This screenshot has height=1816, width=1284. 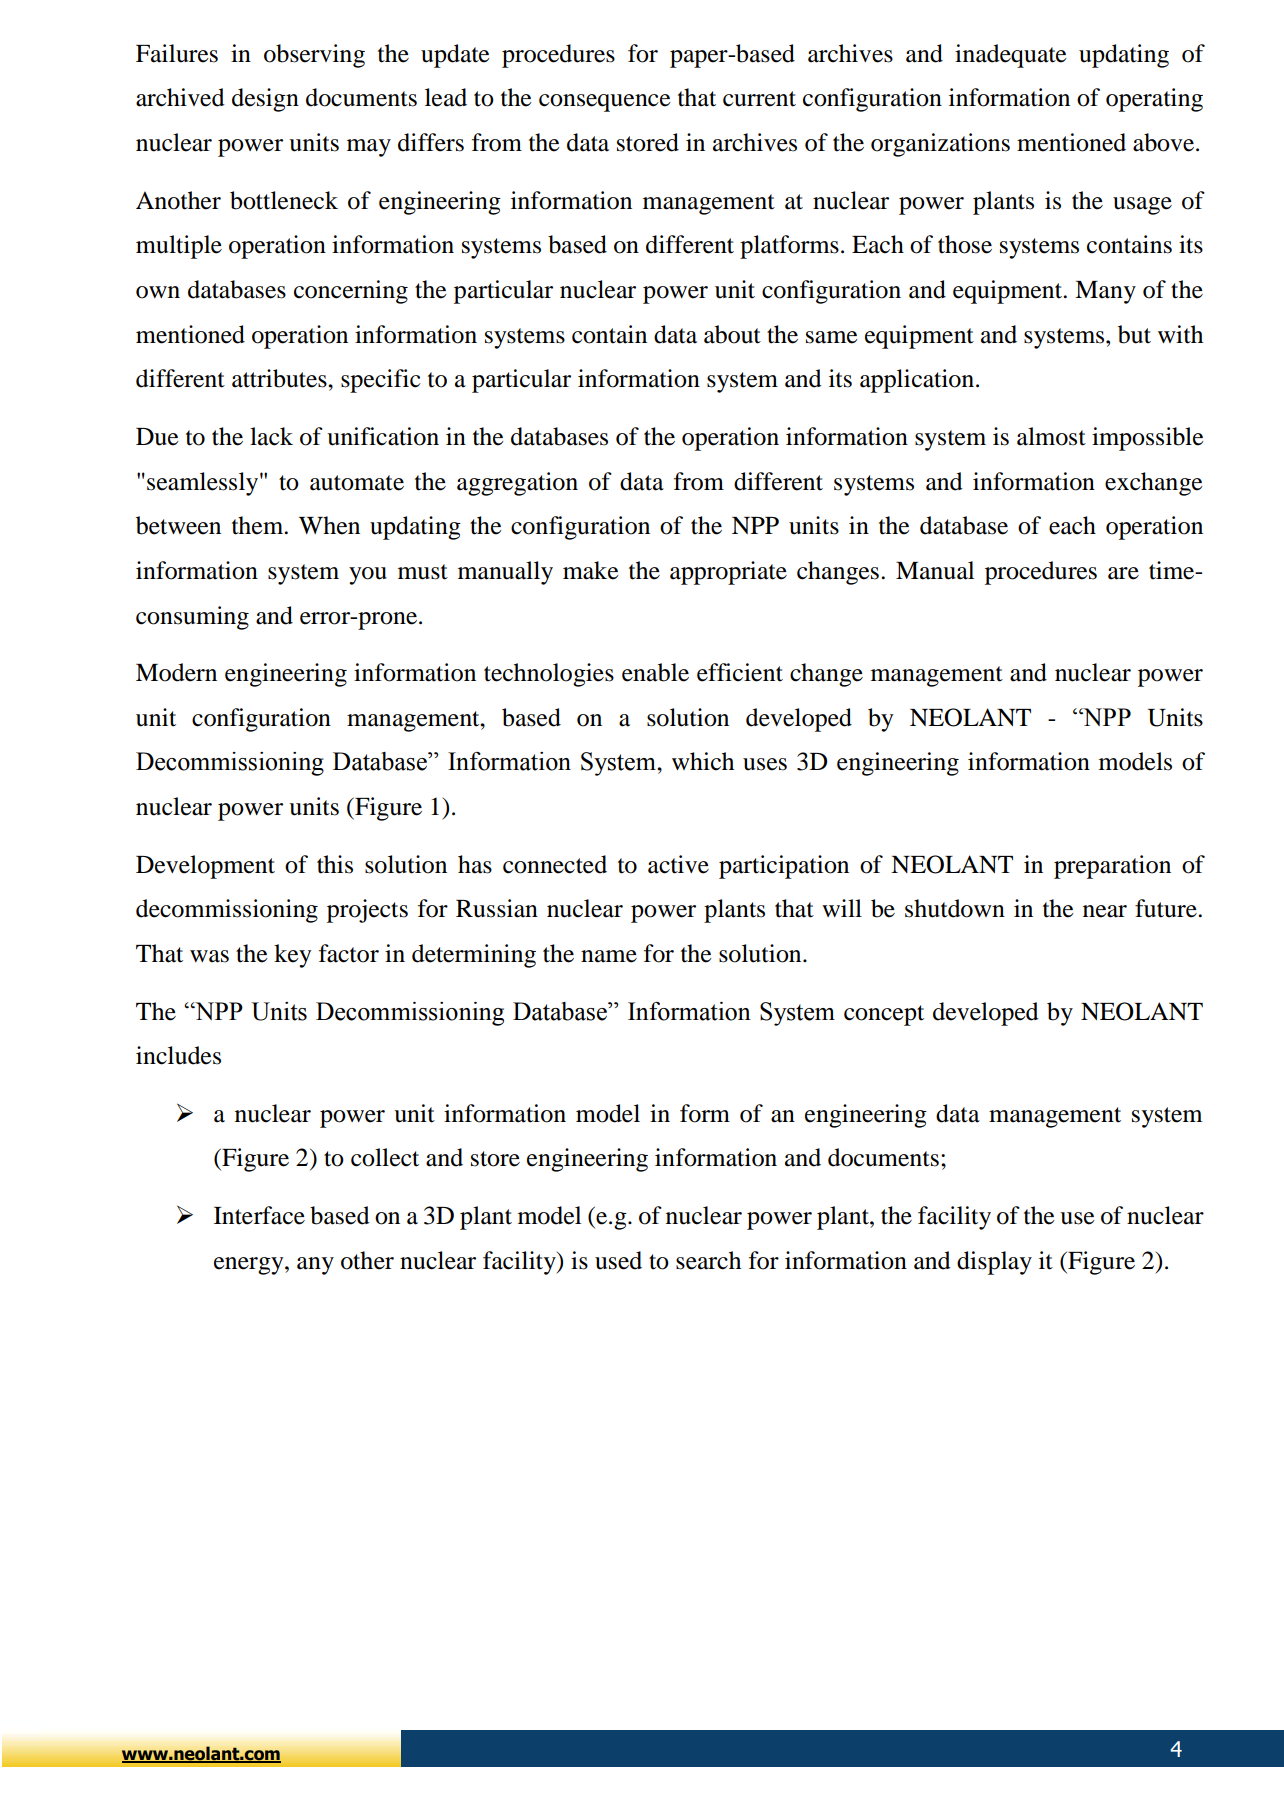 What do you see at coordinates (1011, 56) in the screenshot?
I see `inadequate` at bounding box center [1011, 56].
